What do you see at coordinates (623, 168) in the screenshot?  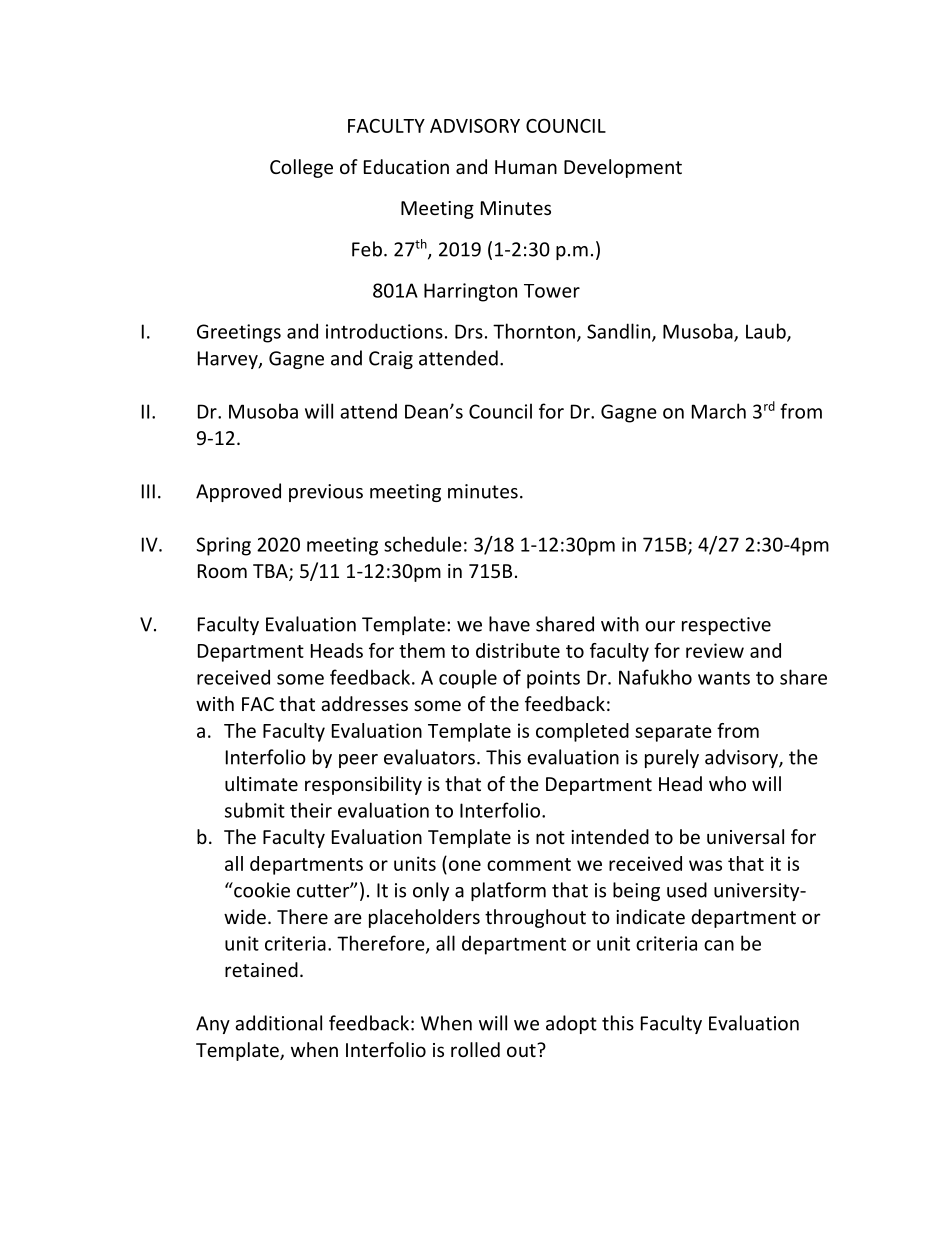 I see `Development` at bounding box center [623, 168].
